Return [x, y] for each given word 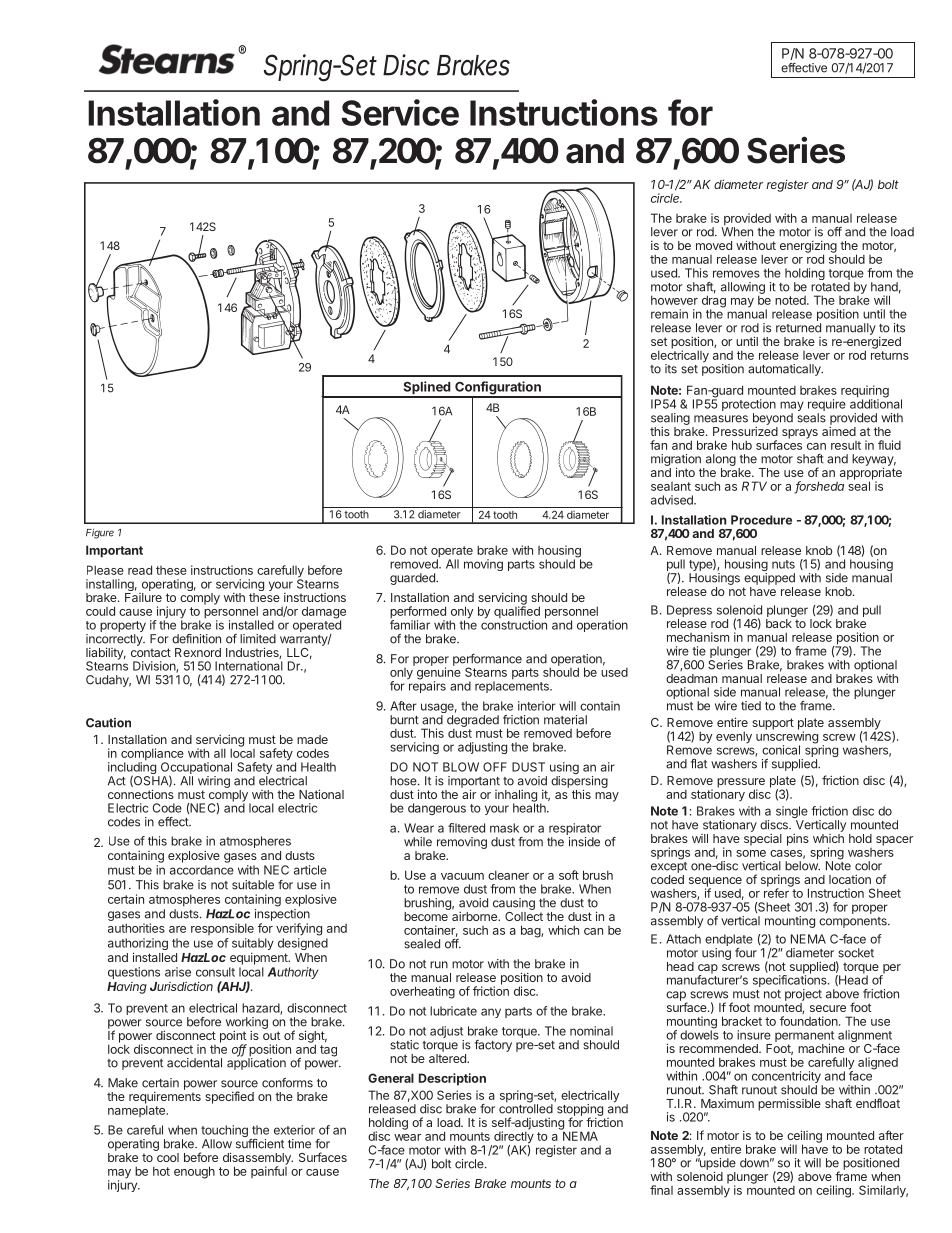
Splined [426, 389]
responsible [222, 929]
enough [194, 1172]
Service [400, 112]
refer [777, 892]
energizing [808, 248]
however [674, 300]
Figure [100, 534]
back [779, 623]
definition [196, 639]
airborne [475, 916]
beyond [773, 420]
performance [487, 661]
